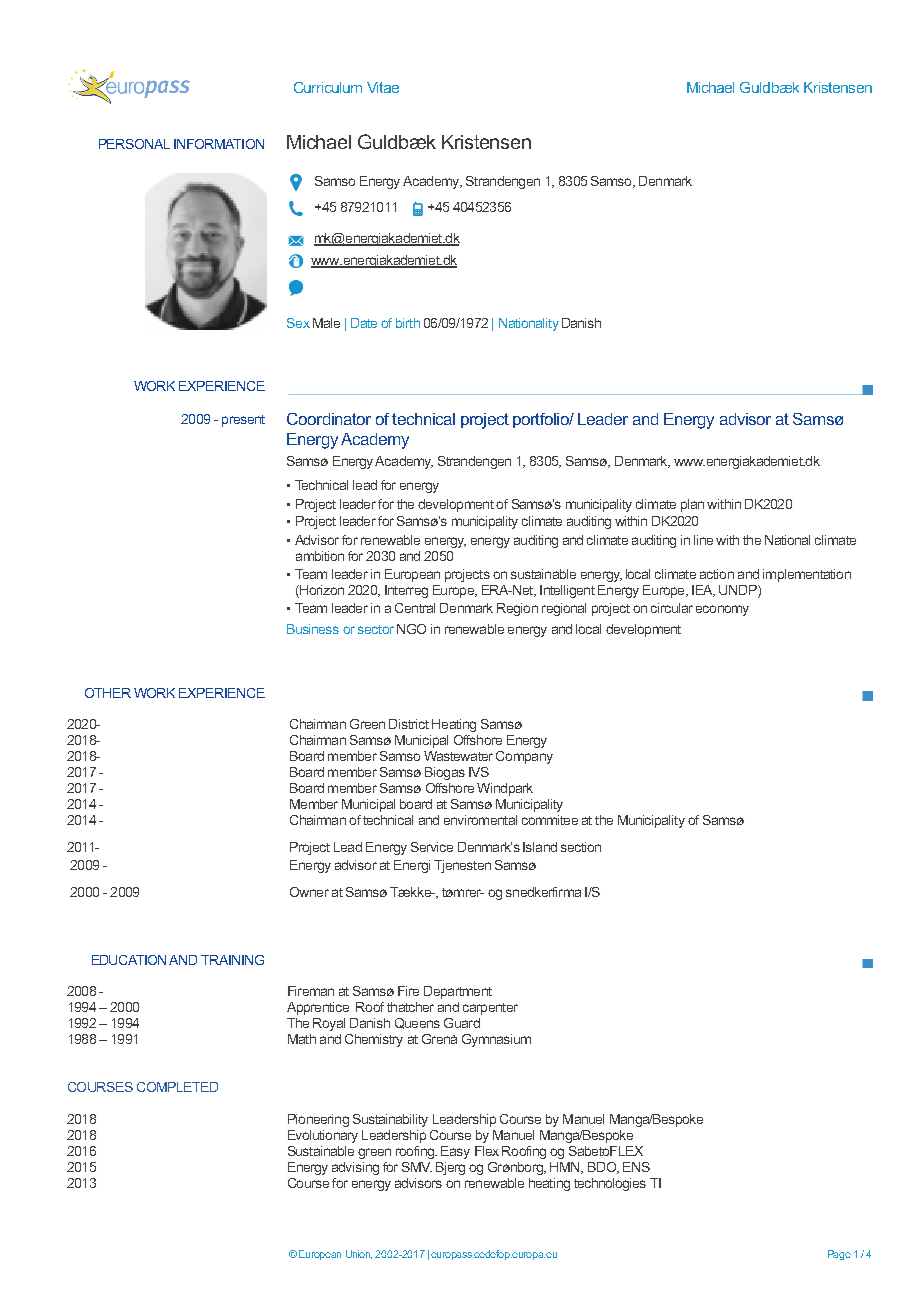 Image resolution: width=924 pixels, height=1308 pixels. What do you see at coordinates (108, 693) in the screenshot?
I see `OTHER` at bounding box center [108, 693].
